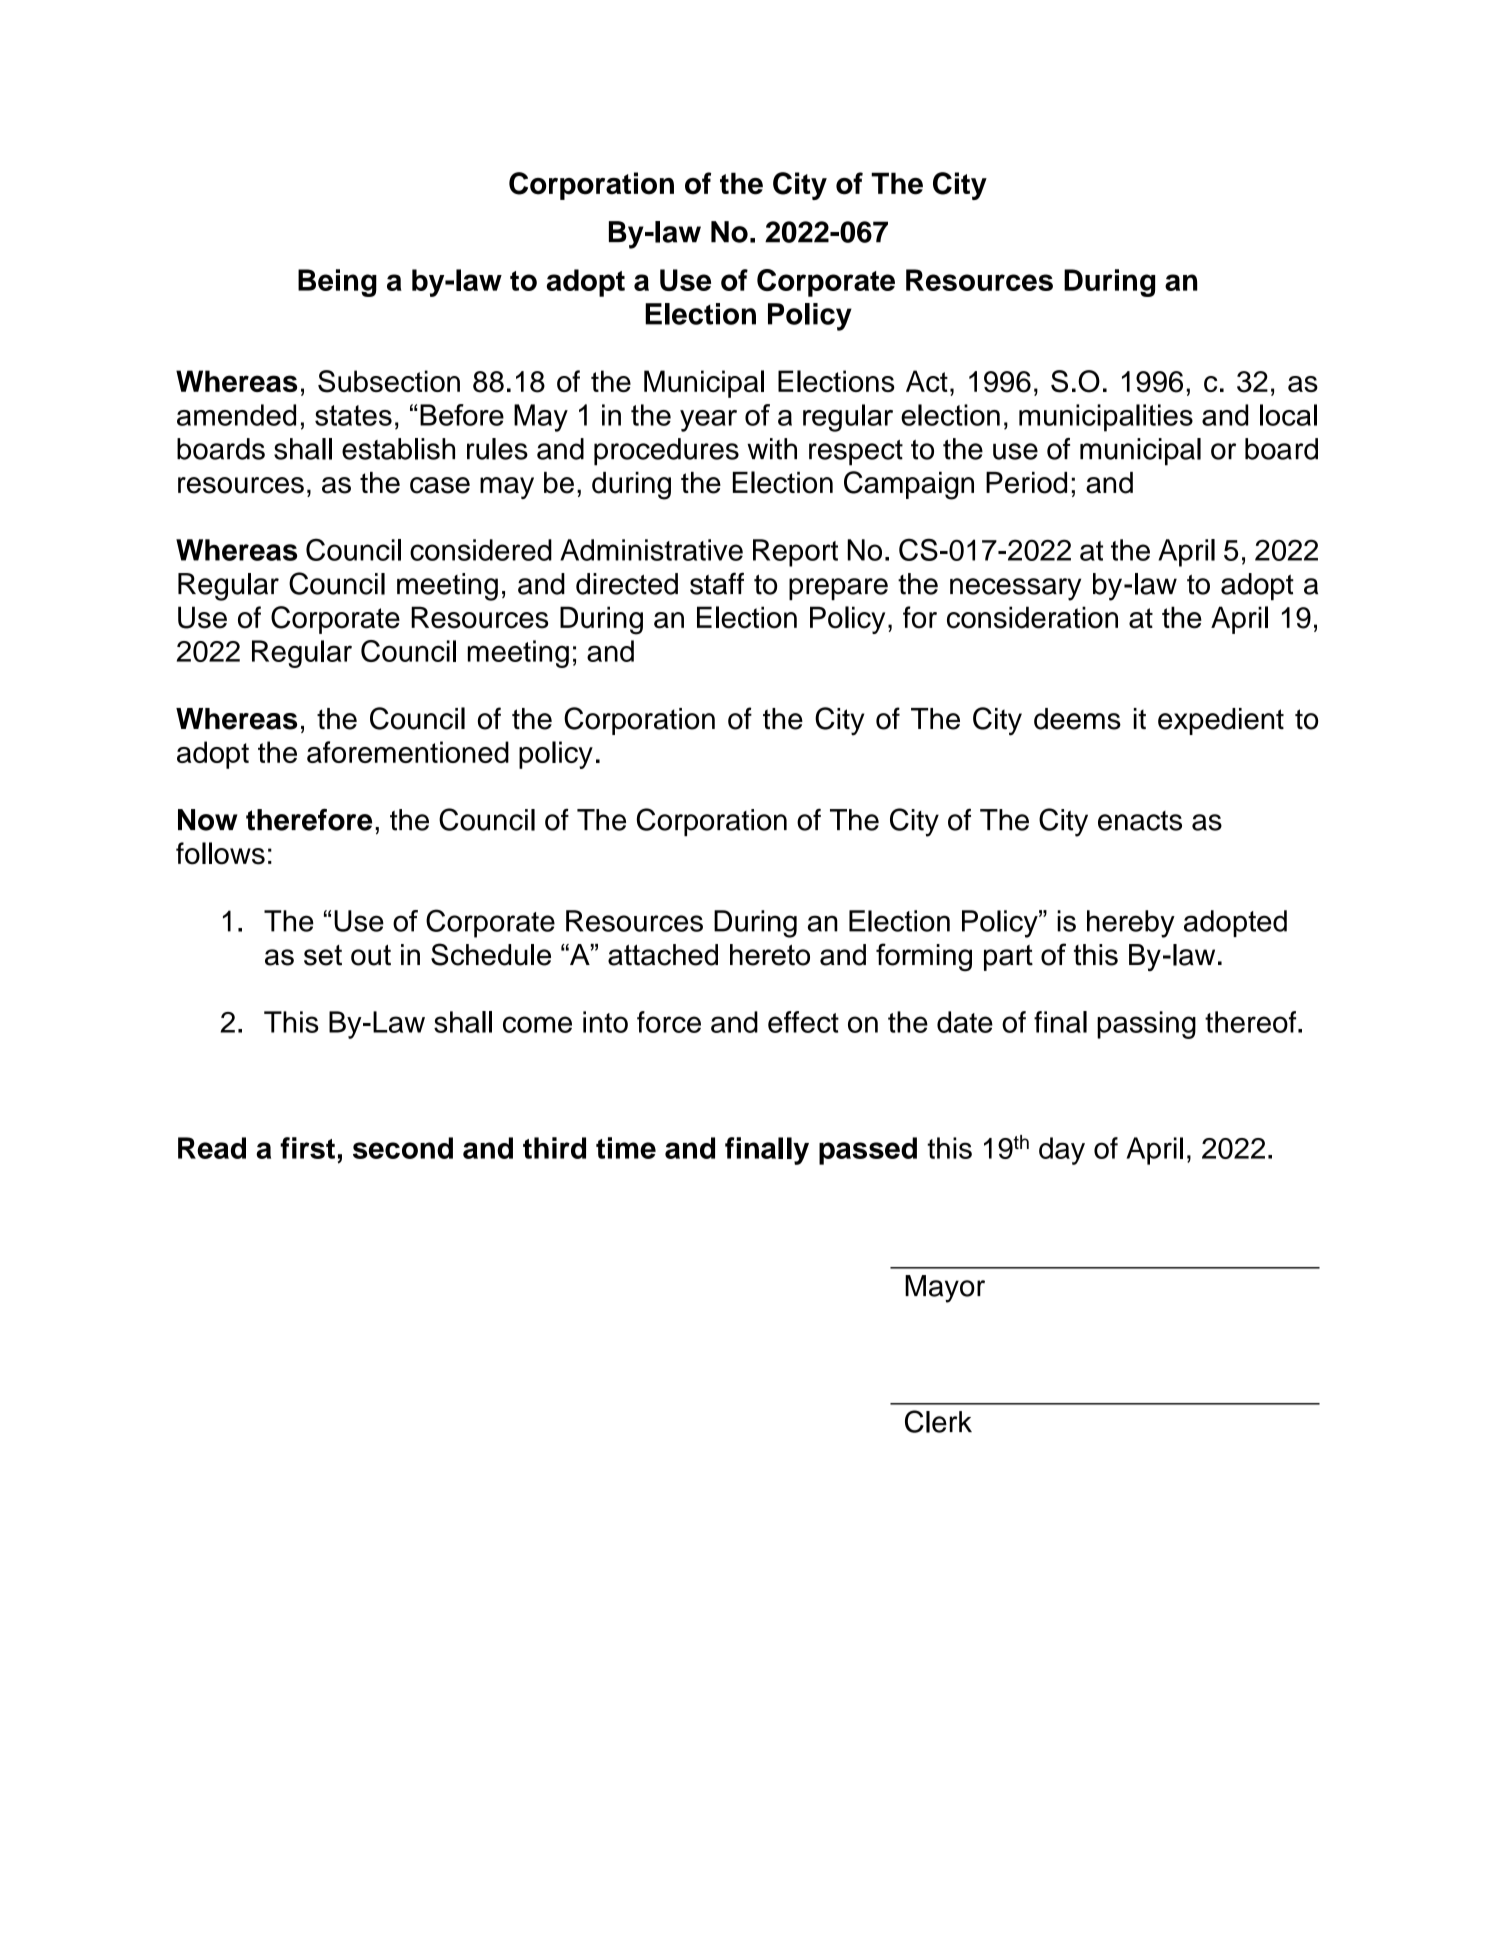 Image resolution: width=1495 pixels, height=1935 pixels. I want to click on year, so click(708, 421).
